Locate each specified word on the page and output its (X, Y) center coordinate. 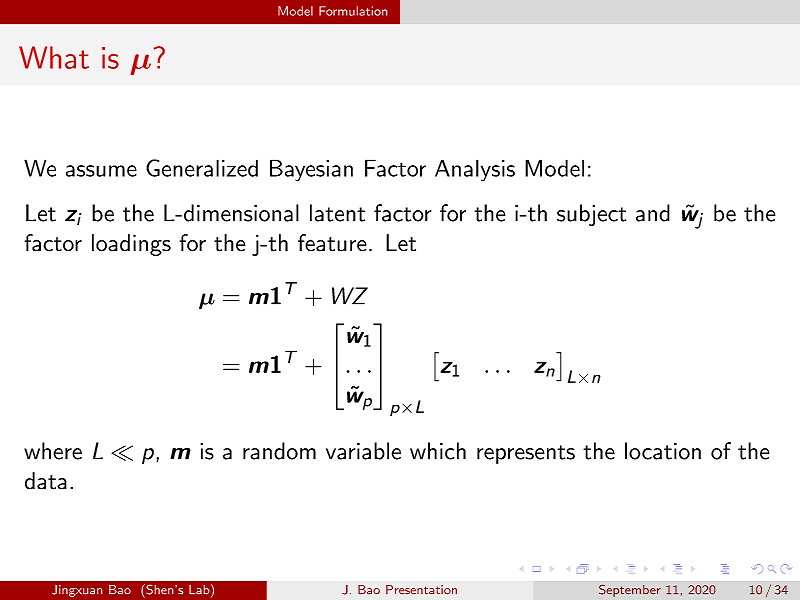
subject (591, 215)
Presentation (421, 589)
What (54, 57)
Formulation (353, 11)
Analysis (475, 170)
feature (332, 243)
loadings (131, 245)
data (46, 481)
